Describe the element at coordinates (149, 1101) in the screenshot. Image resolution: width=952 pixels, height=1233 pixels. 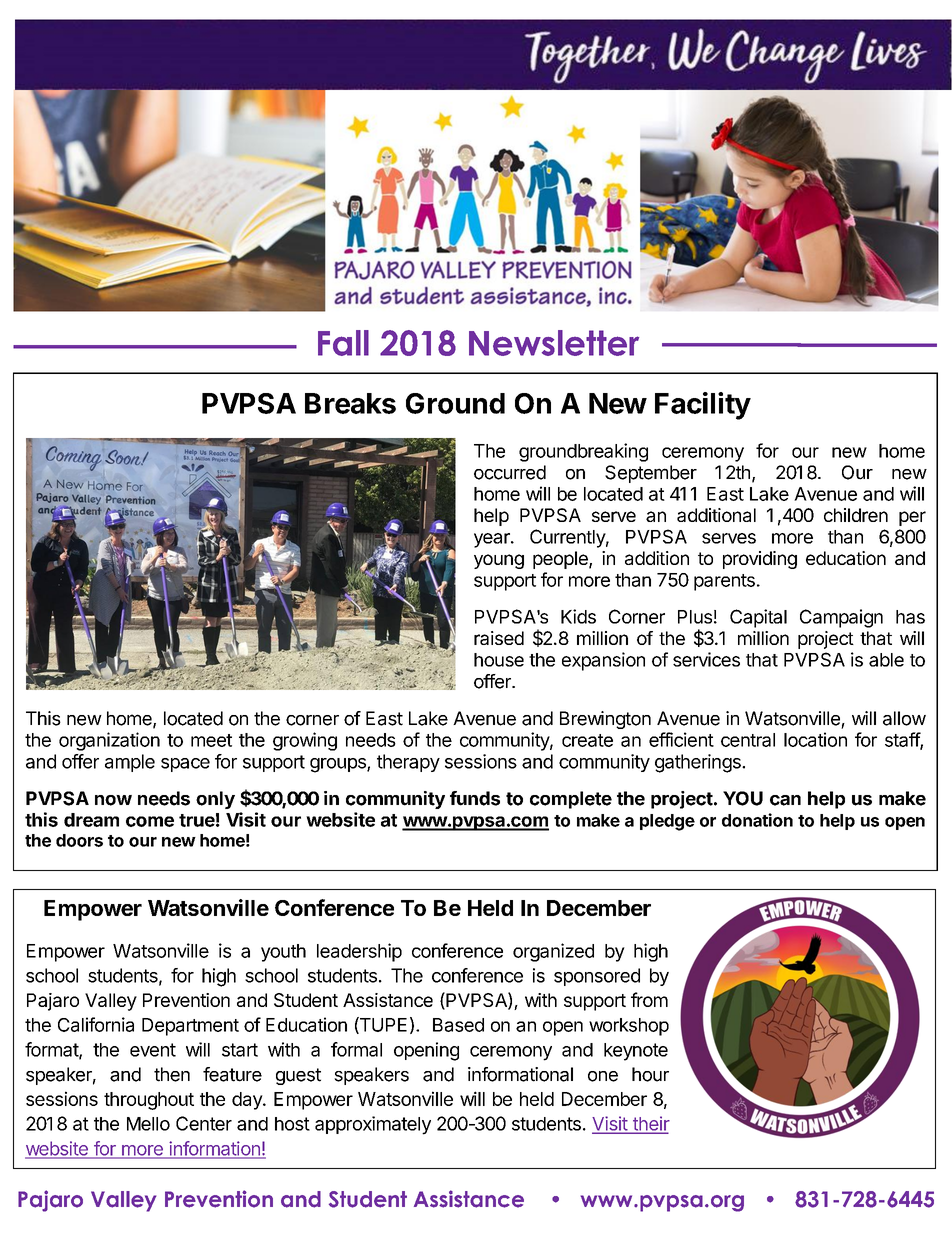
I see `throughout` at that location.
